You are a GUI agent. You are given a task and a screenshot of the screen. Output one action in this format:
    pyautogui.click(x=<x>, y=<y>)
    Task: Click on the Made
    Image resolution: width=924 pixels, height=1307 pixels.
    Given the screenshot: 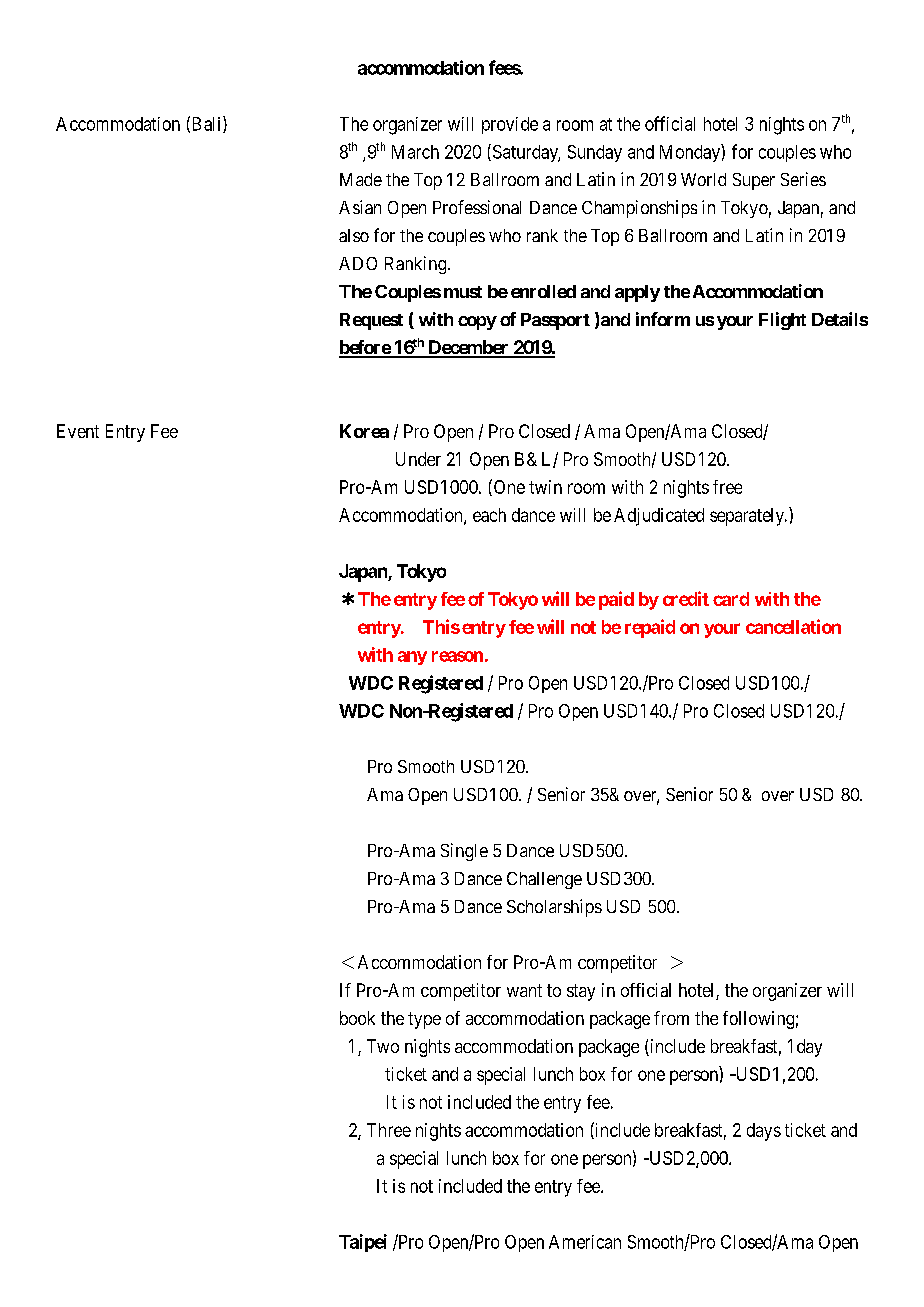 What is the action you would take?
    pyautogui.click(x=361, y=179)
